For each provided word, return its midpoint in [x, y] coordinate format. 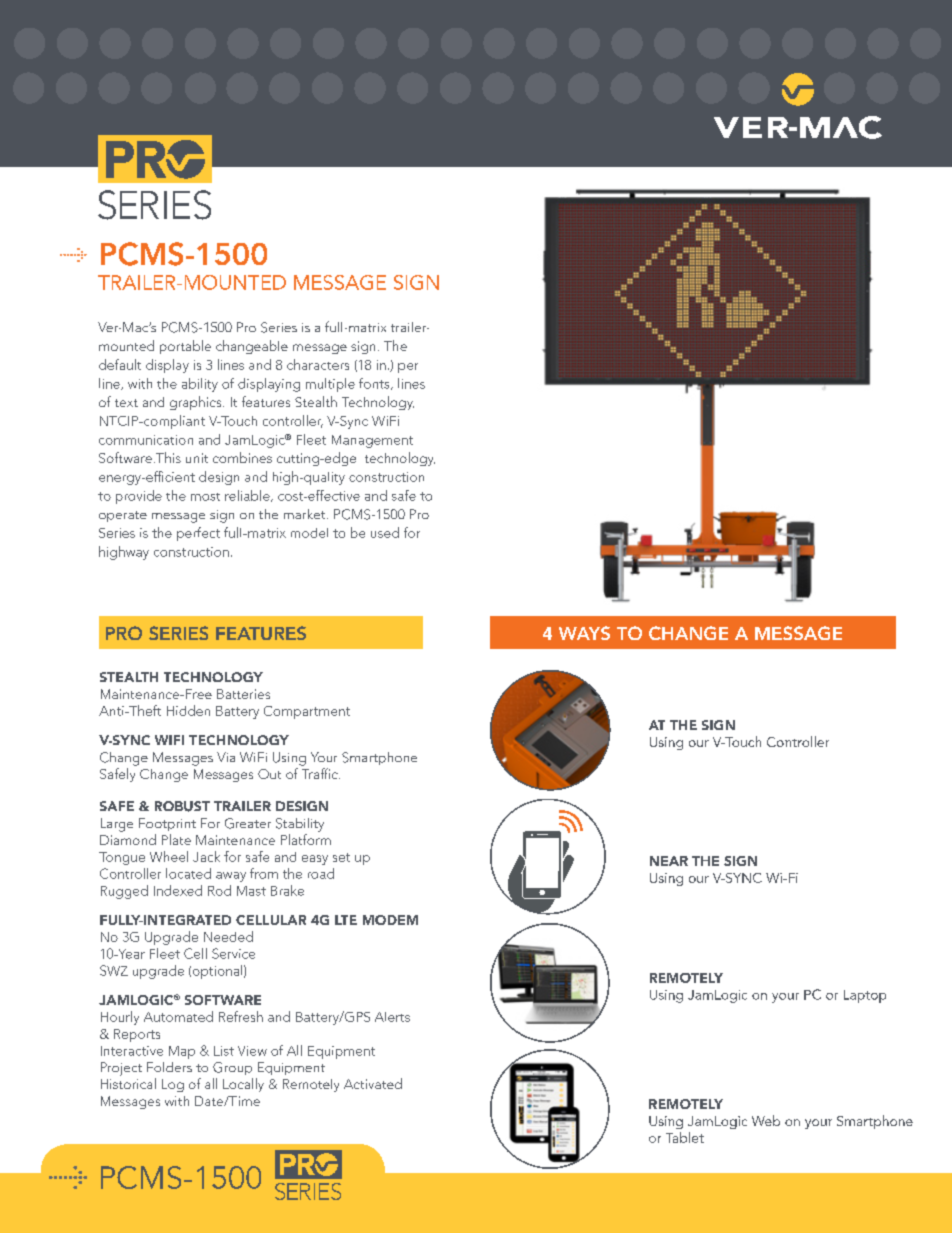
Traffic [321, 773]
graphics [197, 403]
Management [372, 441]
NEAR [669, 861]
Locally [243, 1085]
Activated [373, 1083]
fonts [375, 384]
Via [226, 757]
